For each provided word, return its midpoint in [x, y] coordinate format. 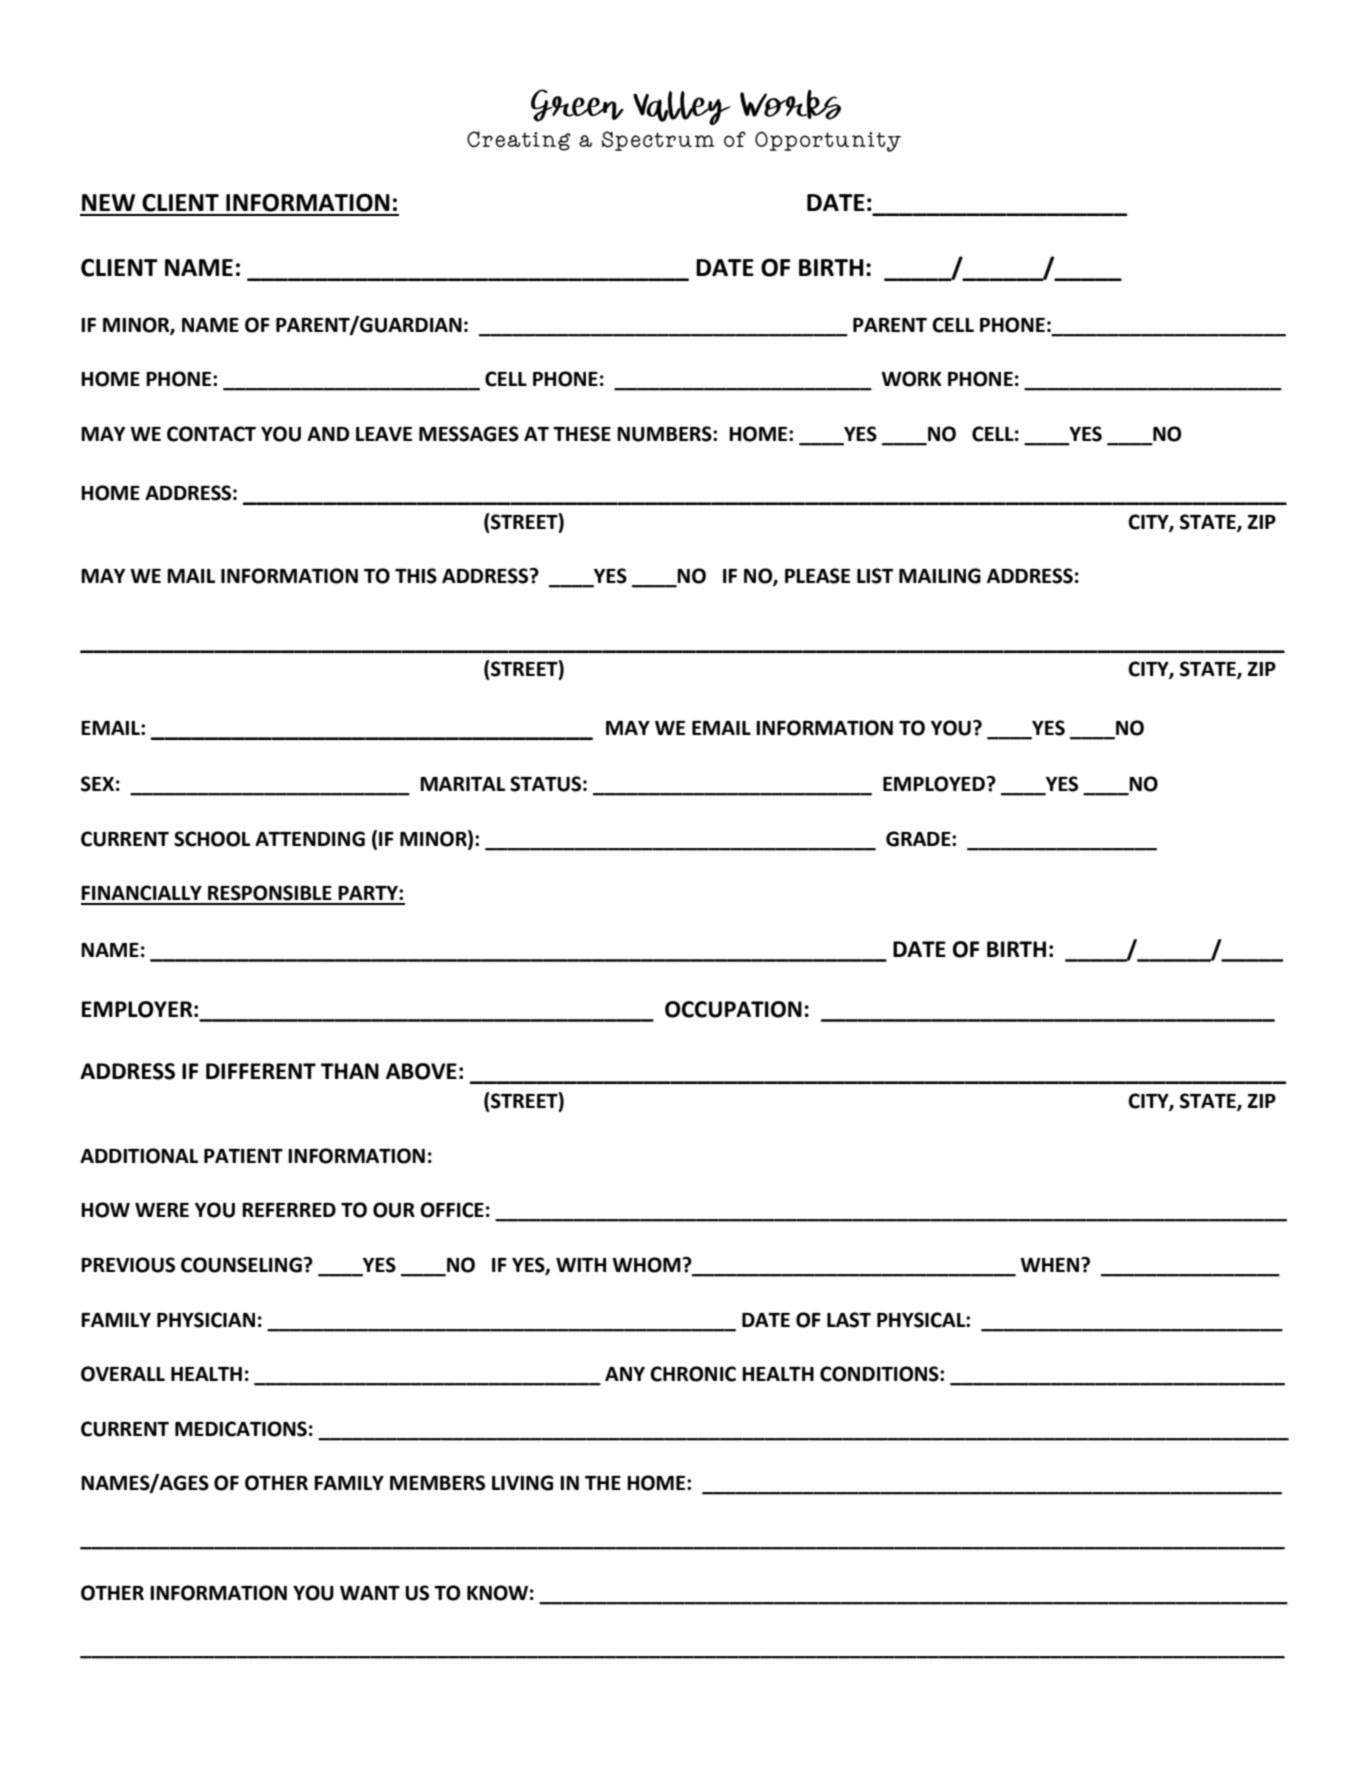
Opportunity [828, 141]
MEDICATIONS [241, 1429]
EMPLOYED [934, 784]
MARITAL [462, 784]
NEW [108, 202]
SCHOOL [212, 839]
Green [577, 105]
